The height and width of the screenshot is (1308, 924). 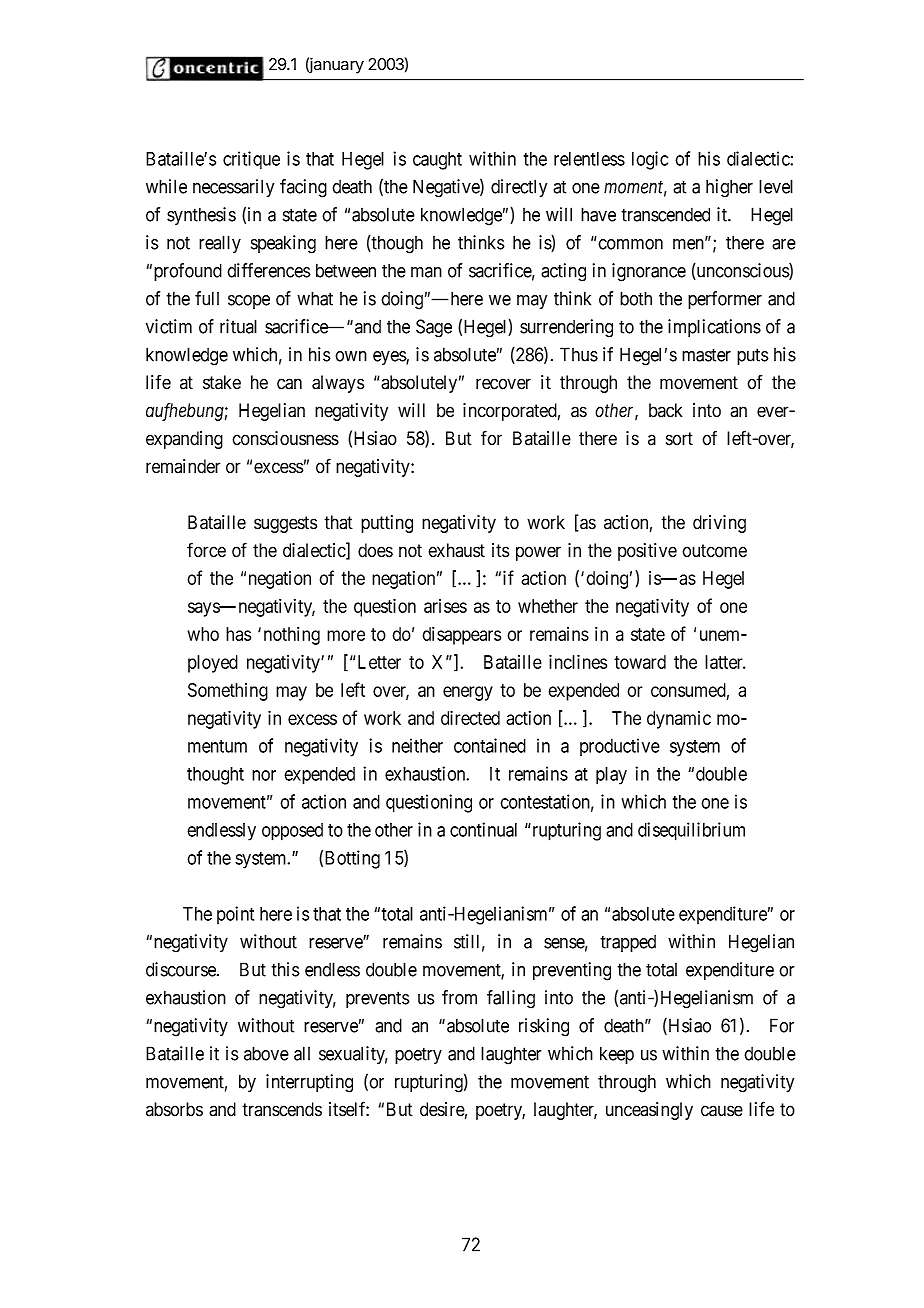 What do you see at coordinates (238, 634) in the screenshot?
I see `has` at bounding box center [238, 634].
